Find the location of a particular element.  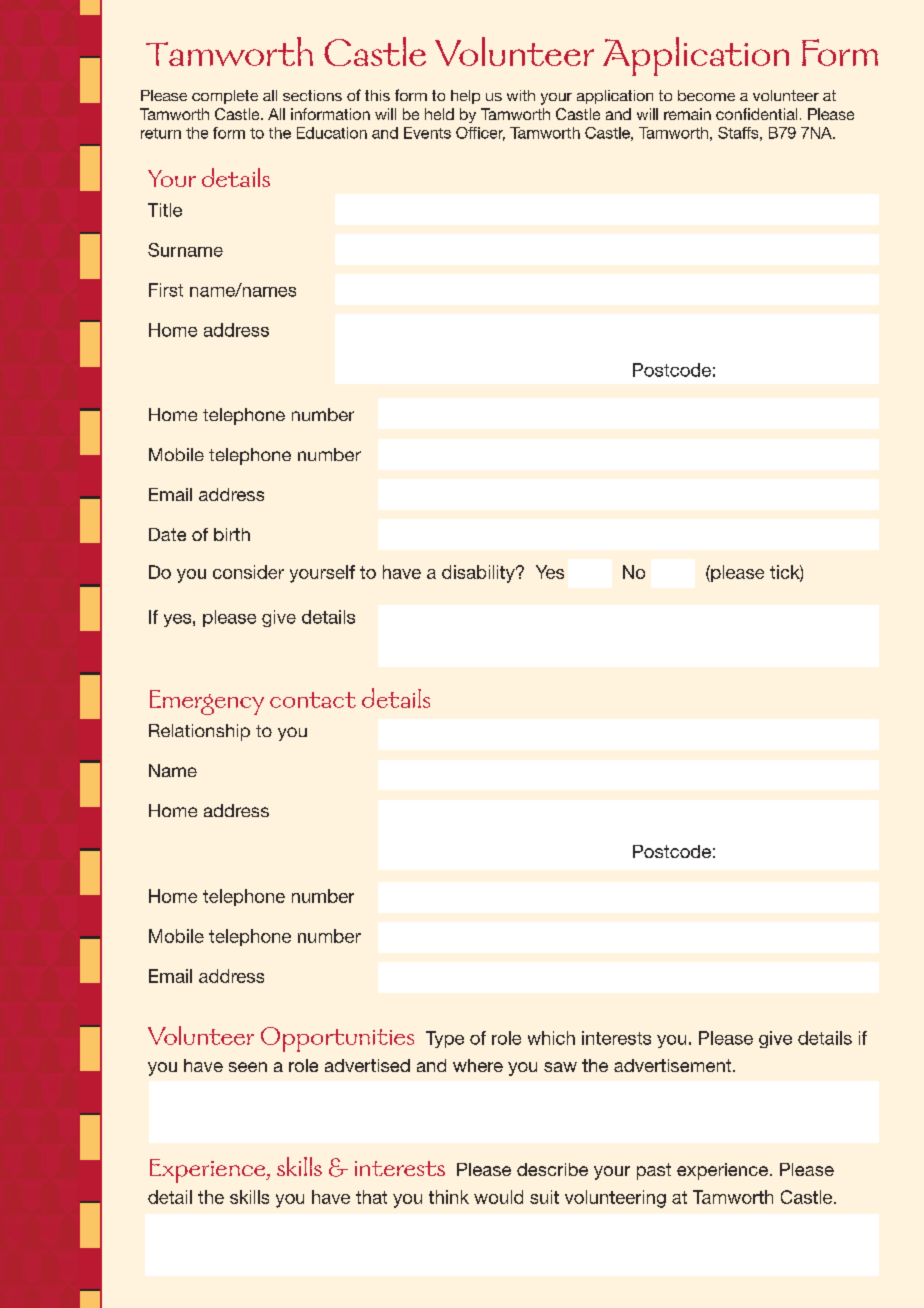

disability is located at coordinates (479, 574).
